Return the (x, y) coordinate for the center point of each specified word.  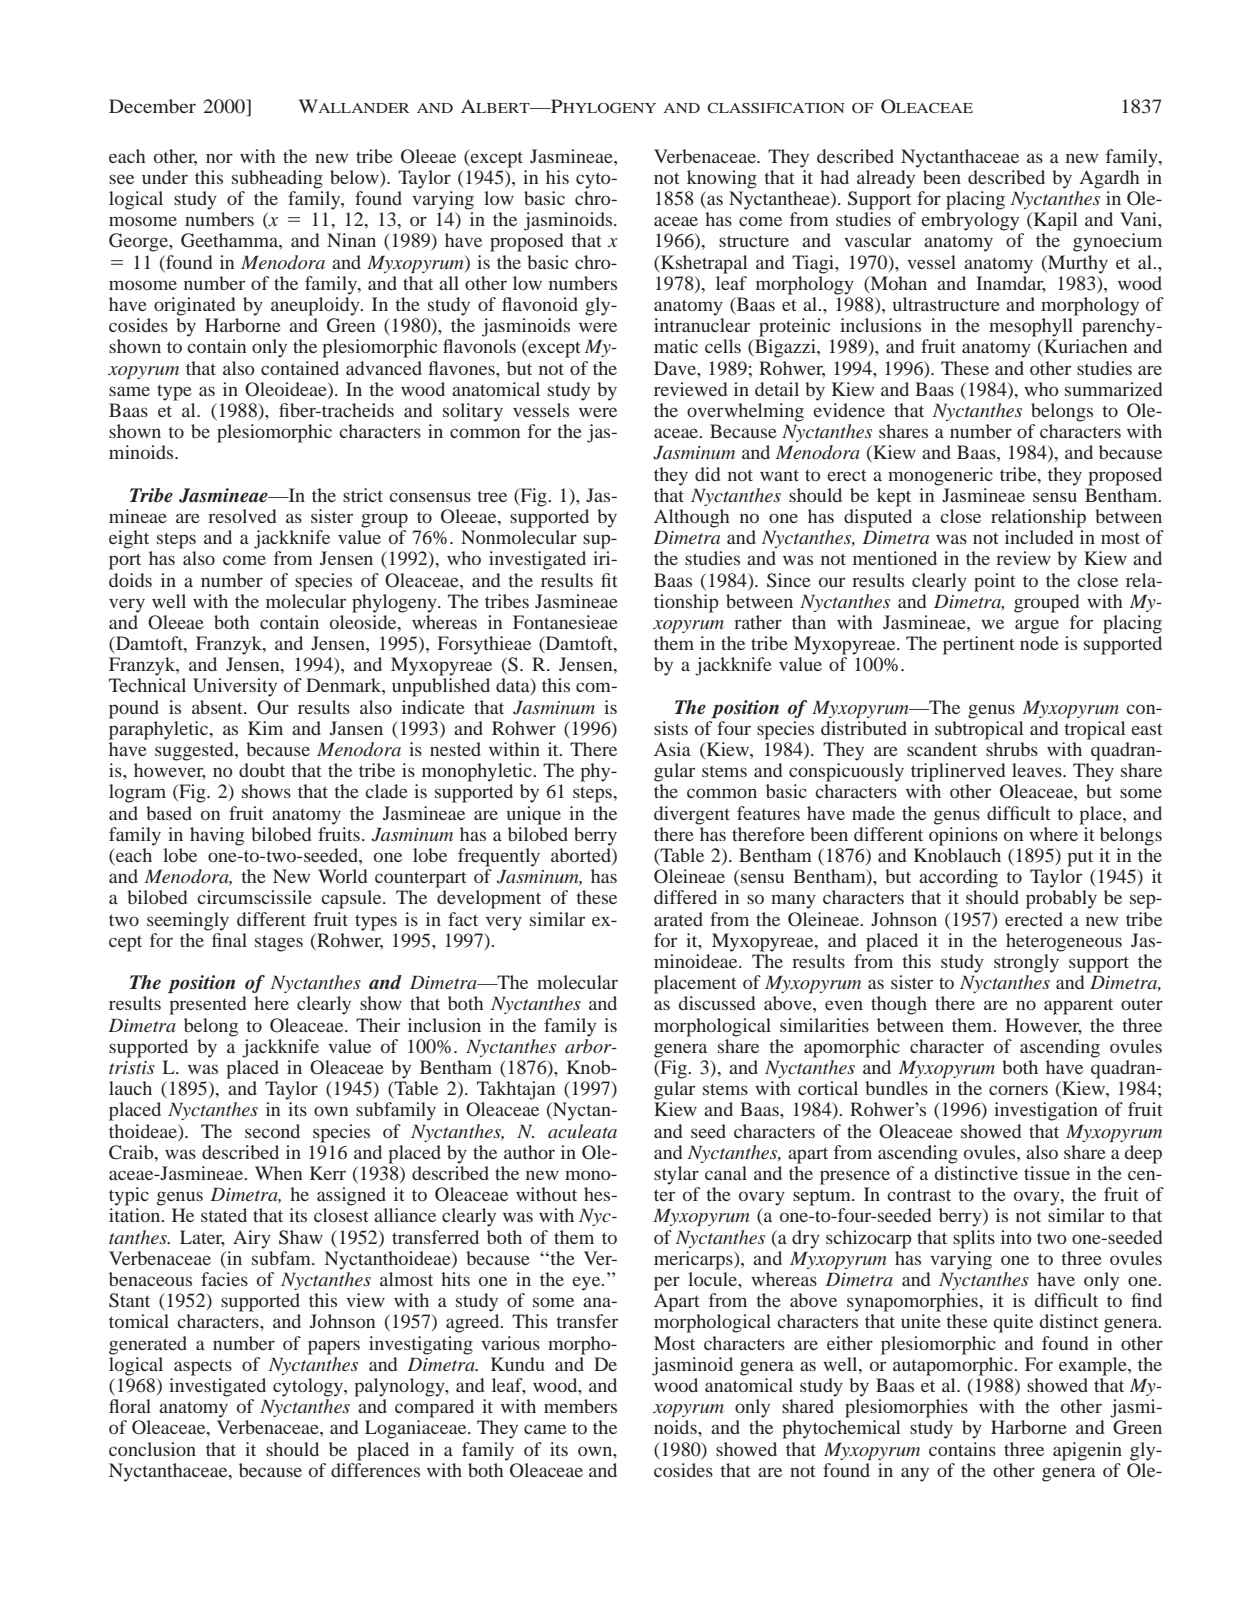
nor (219, 158)
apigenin (1087, 1451)
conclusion (152, 1449)
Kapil (1055, 221)
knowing (722, 179)
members (580, 1406)
